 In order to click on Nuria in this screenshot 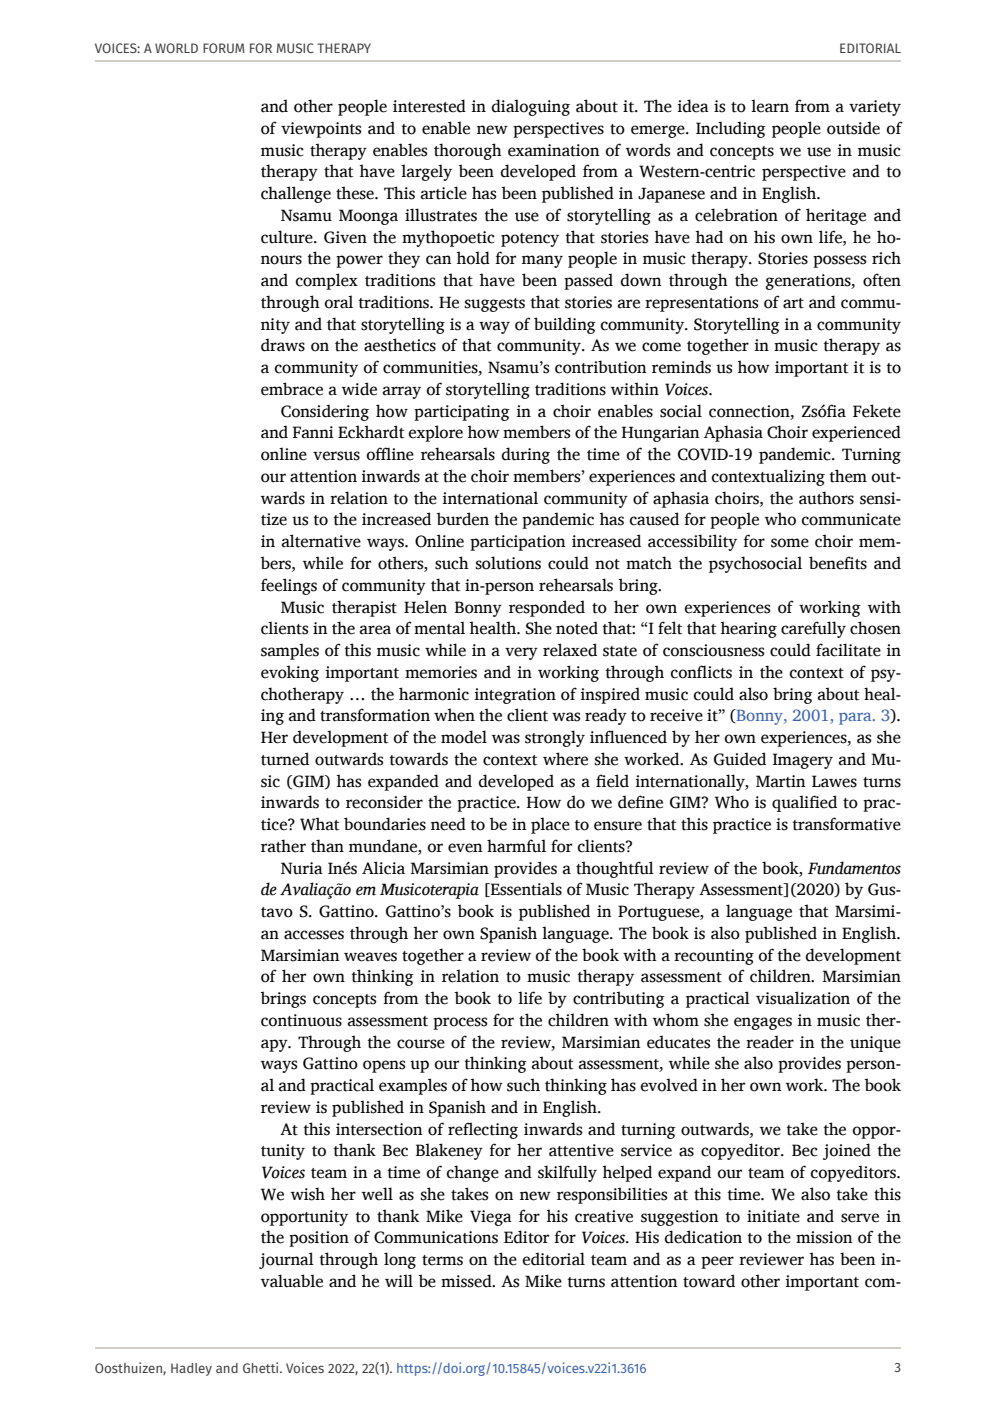, I will do `click(302, 868)`.
